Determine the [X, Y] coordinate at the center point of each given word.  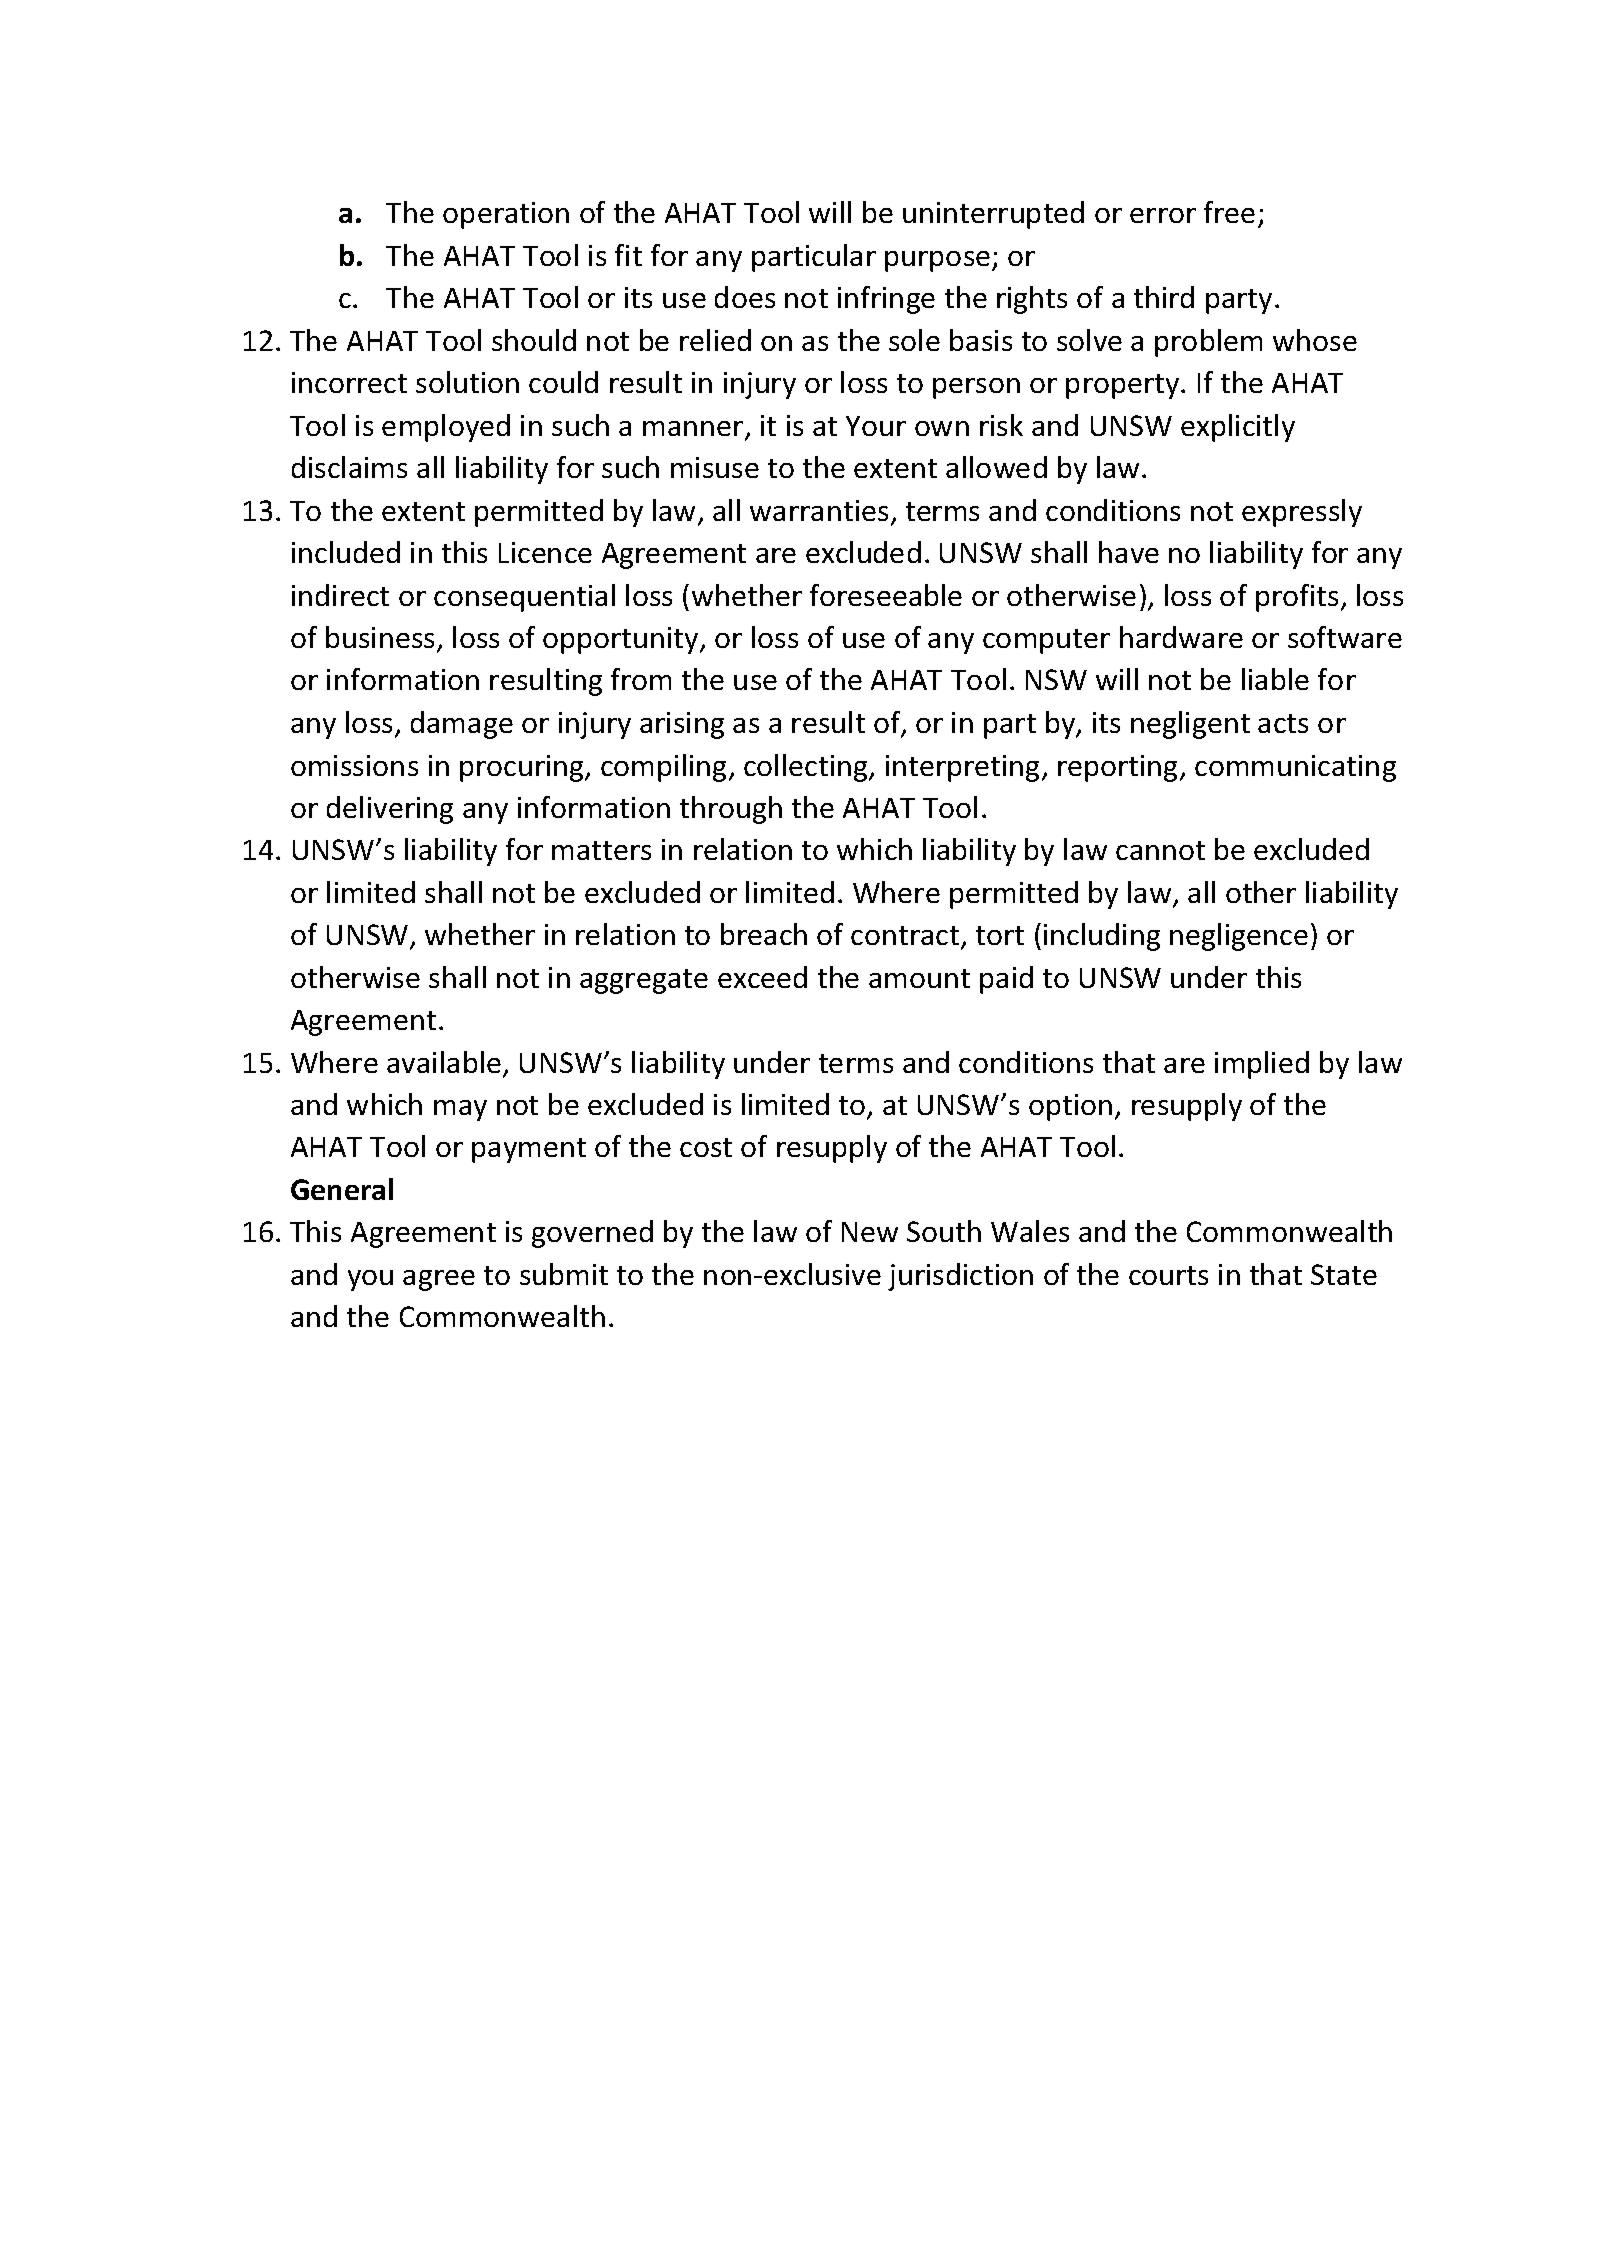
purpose [937, 261]
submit [564, 1274]
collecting [807, 768]
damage [462, 725]
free [1229, 212]
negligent [1190, 725]
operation [506, 215]
